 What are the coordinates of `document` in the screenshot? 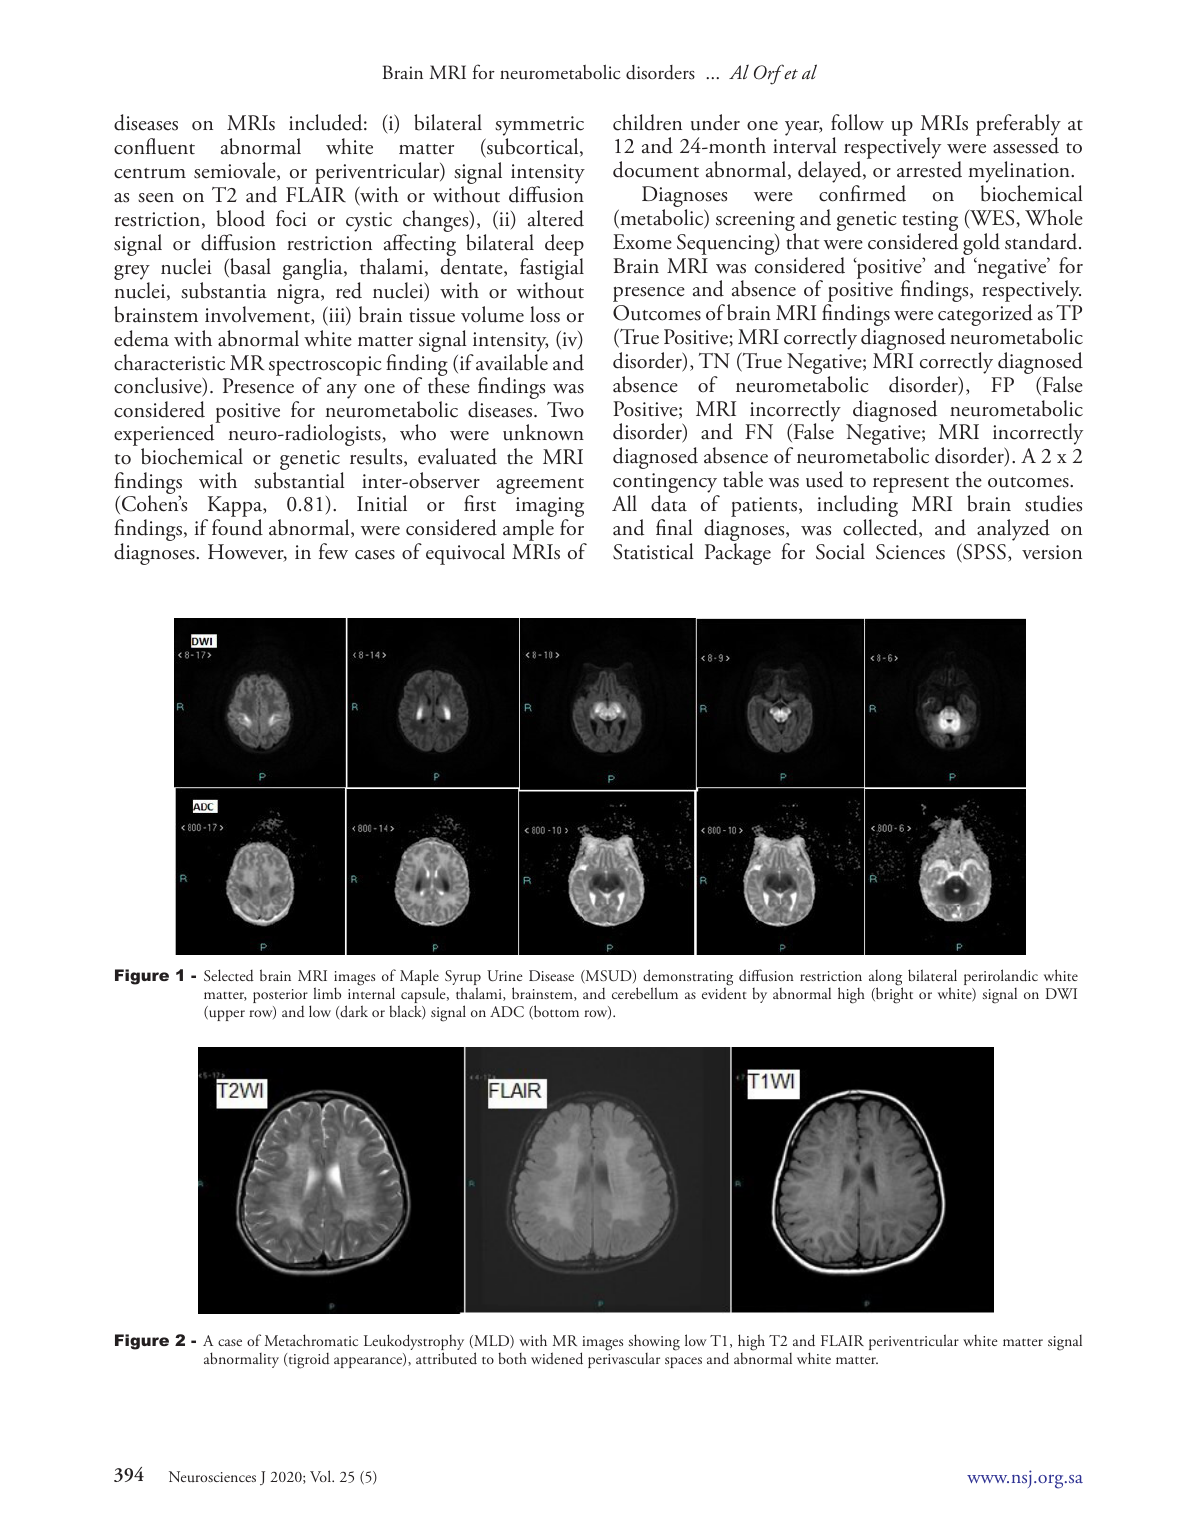 It's located at (656, 169).
